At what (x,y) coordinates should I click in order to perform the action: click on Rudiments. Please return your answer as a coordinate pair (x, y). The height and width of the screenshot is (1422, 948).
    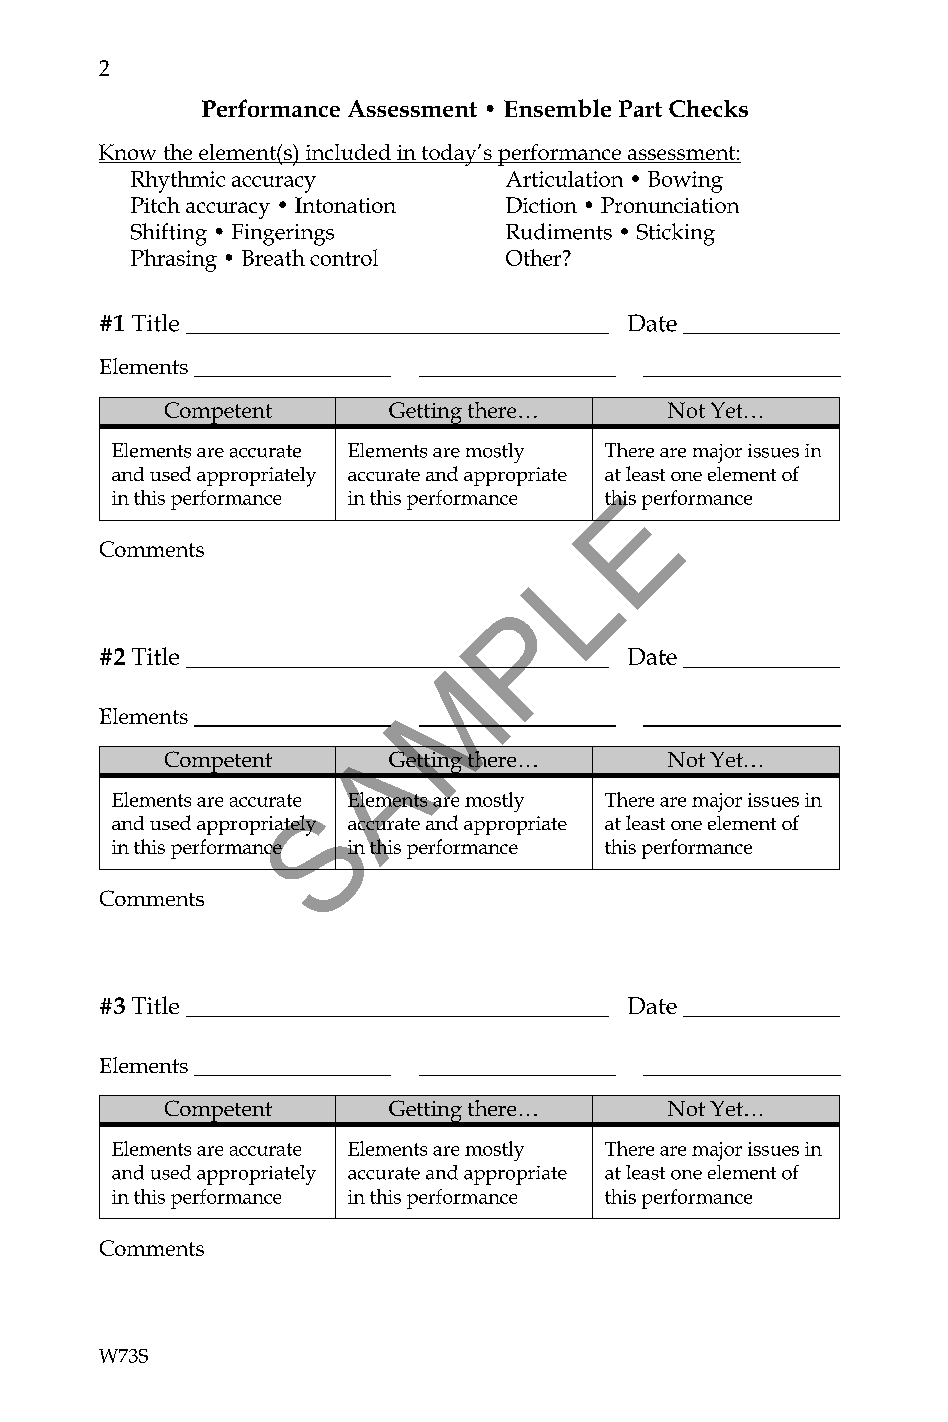
    Looking at the image, I should click on (559, 231).
